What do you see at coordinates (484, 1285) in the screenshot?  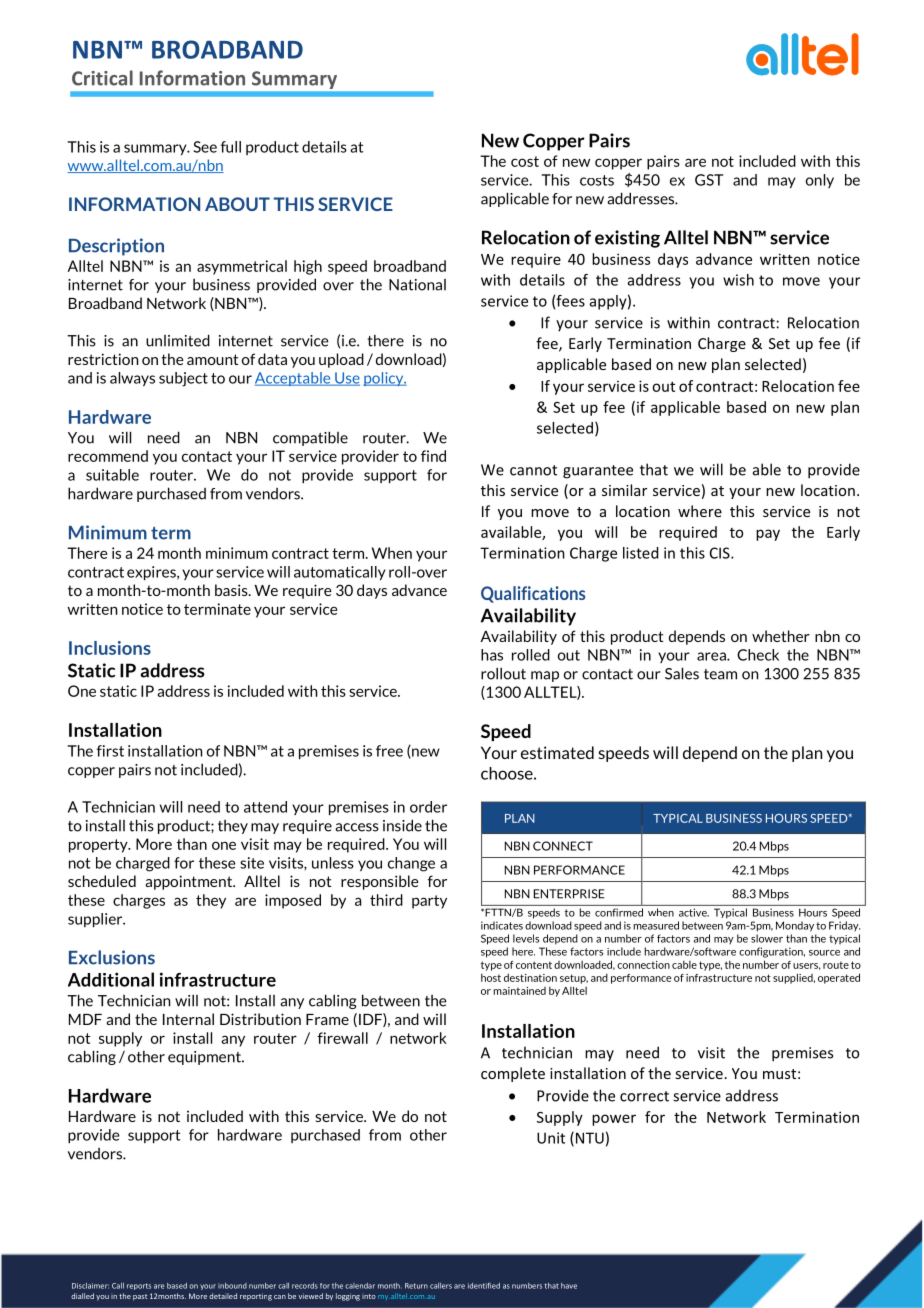 I see `identified` at bounding box center [484, 1285].
